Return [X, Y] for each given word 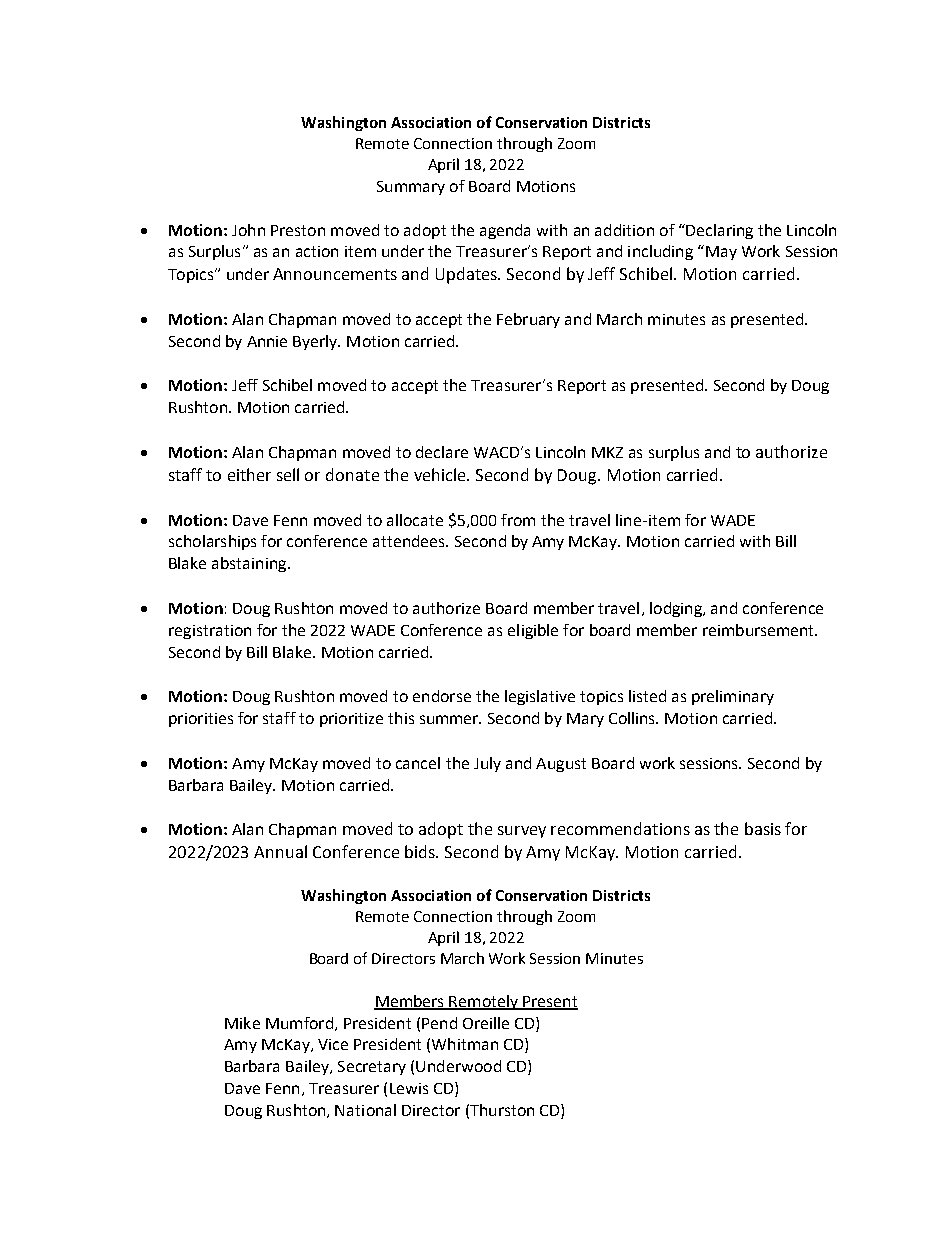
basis [763, 828]
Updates [468, 275]
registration [210, 632]
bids [421, 851]
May [721, 253]
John [248, 230]
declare [442, 452]
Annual [280, 851]
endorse [442, 696]
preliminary [733, 697]
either [249, 474]
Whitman [465, 1044]
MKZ [607, 452]
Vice [333, 1044]
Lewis [409, 1088]
